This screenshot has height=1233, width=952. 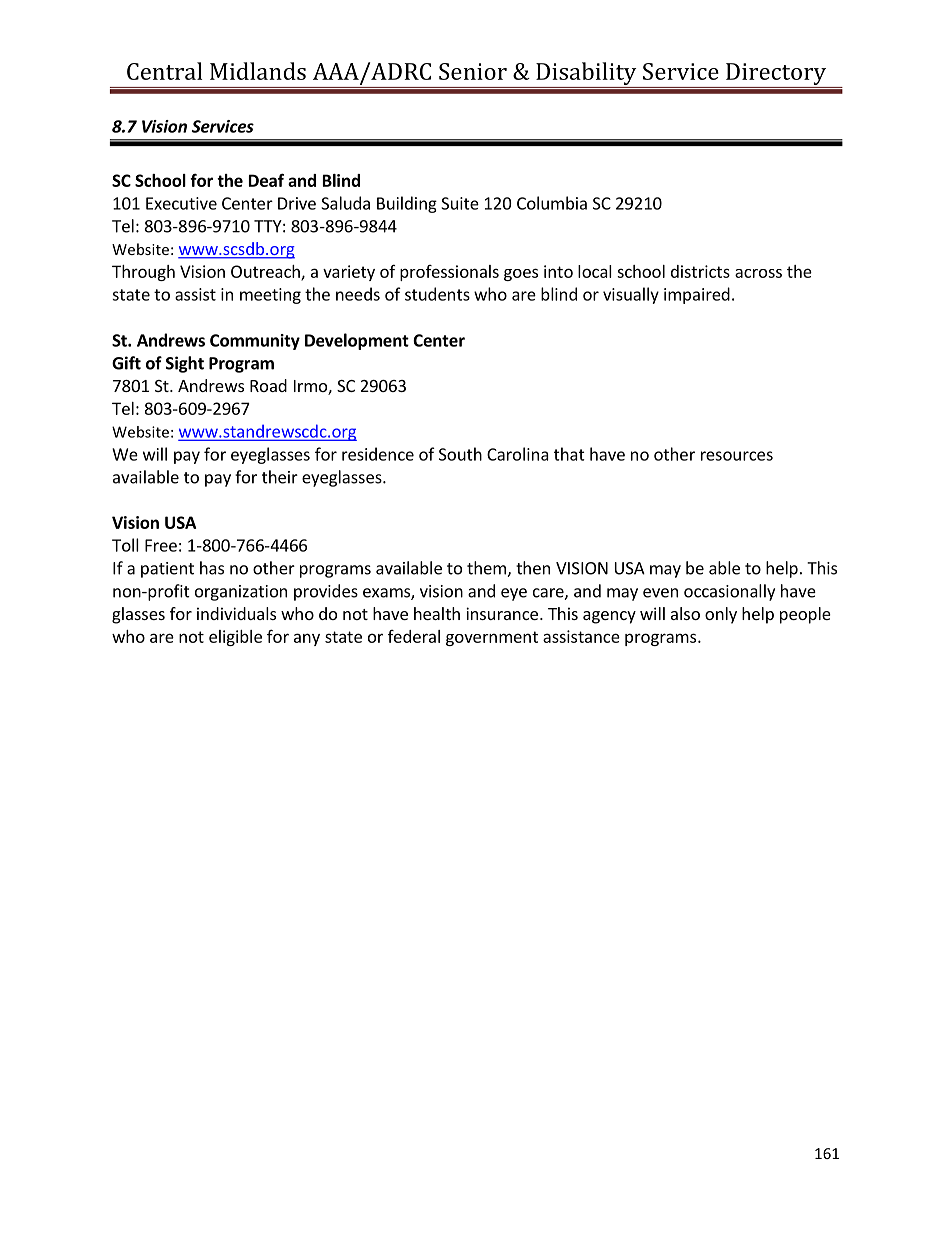 What do you see at coordinates (185, 364) in the screenshot?
I see `Sight` at bounding box center [185, 364].
